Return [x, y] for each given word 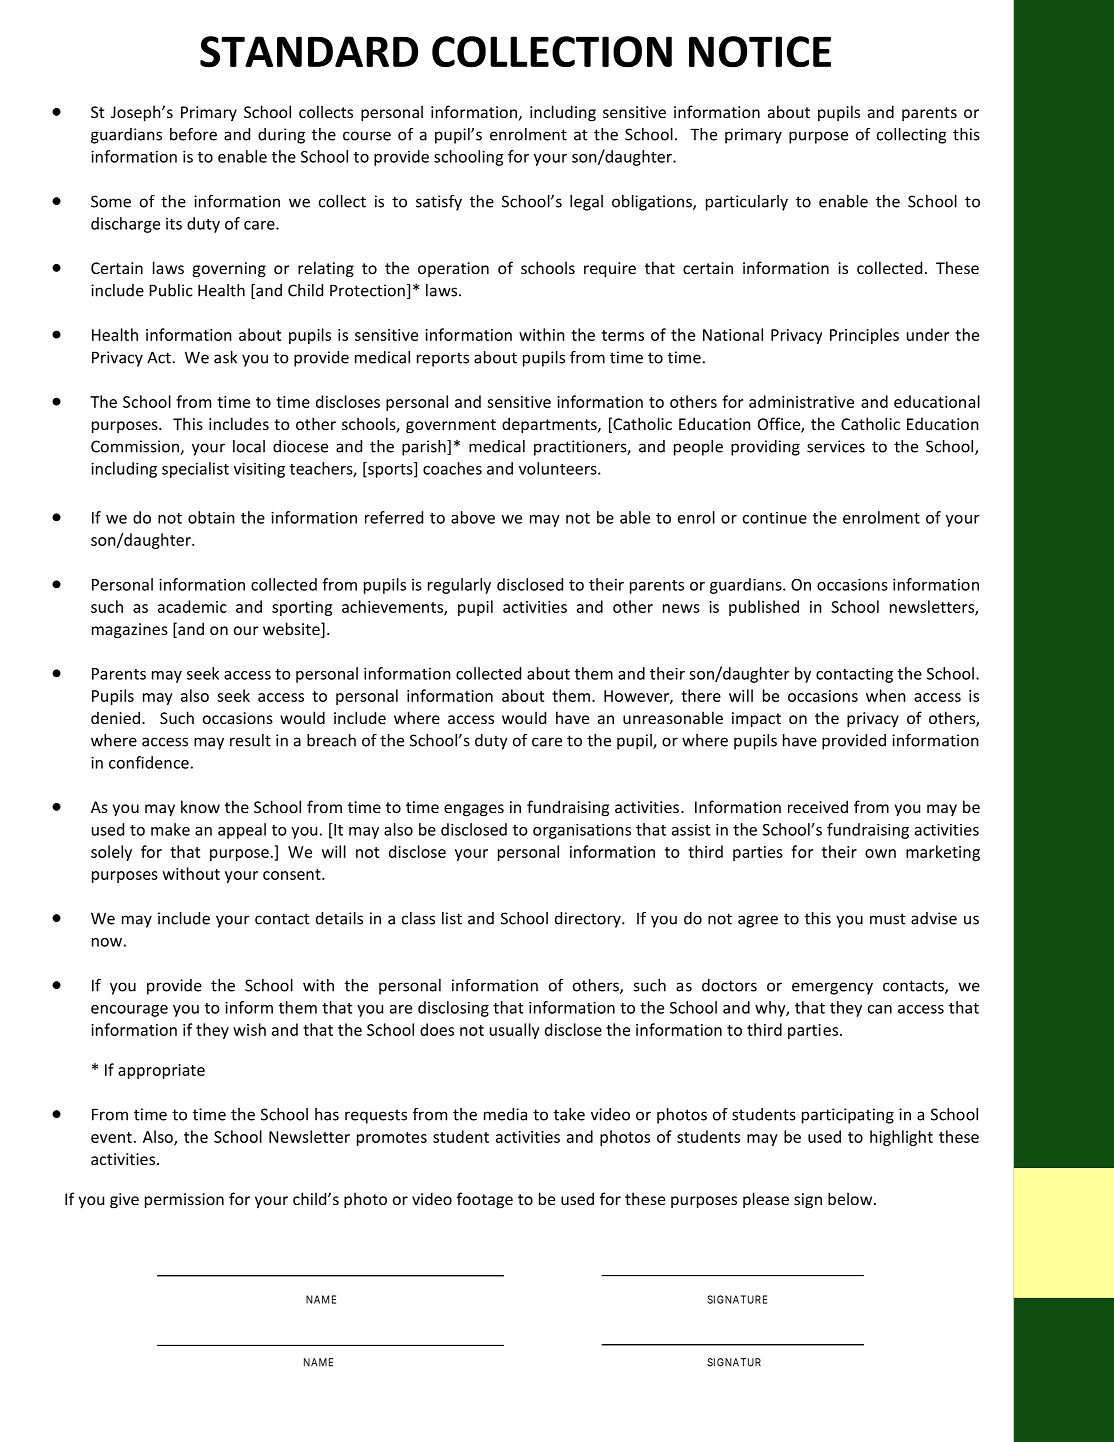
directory [589, 920]
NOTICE [760, 52]
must [888, 919]
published [764, 608]
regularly [459, 586]
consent [293, 874]
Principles [864, 336]
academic [192, 606]
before [193, 134]
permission [184, 1201]
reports [443, 359]
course [367, 136]
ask [225, 357]
